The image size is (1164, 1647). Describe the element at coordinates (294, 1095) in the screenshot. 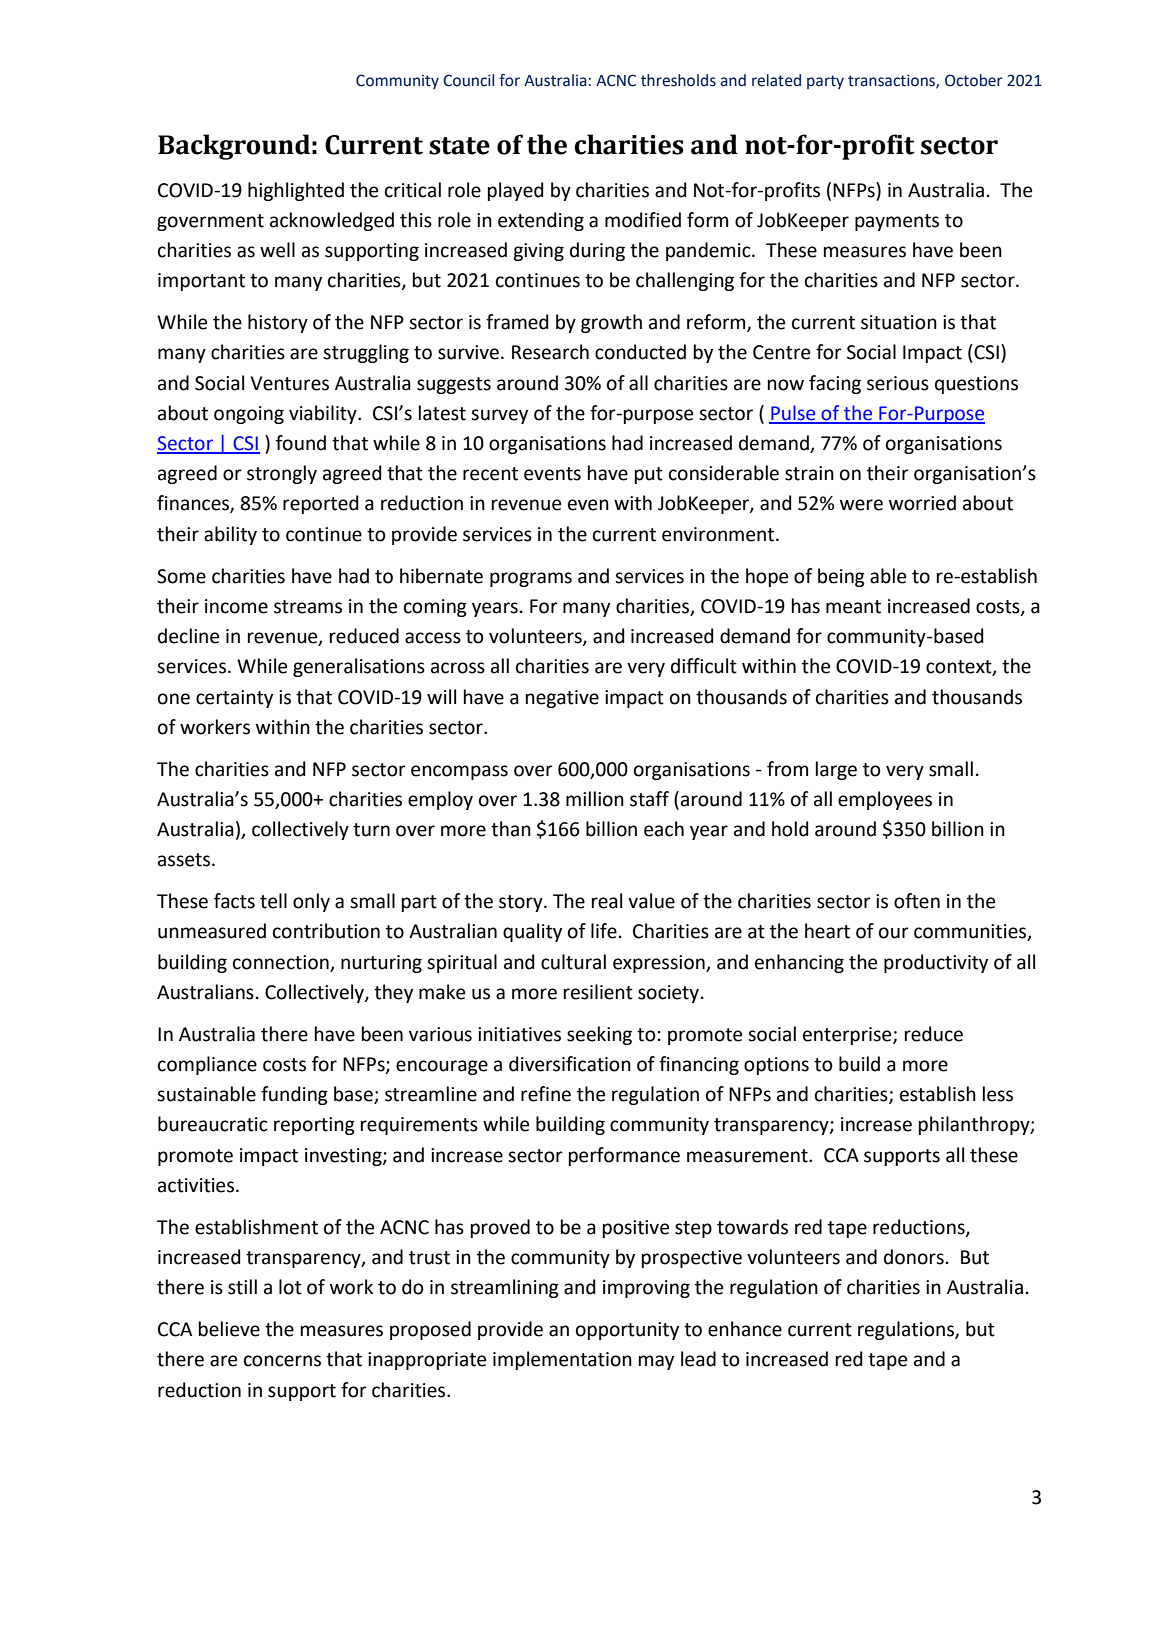

I see `funding` at that location.
